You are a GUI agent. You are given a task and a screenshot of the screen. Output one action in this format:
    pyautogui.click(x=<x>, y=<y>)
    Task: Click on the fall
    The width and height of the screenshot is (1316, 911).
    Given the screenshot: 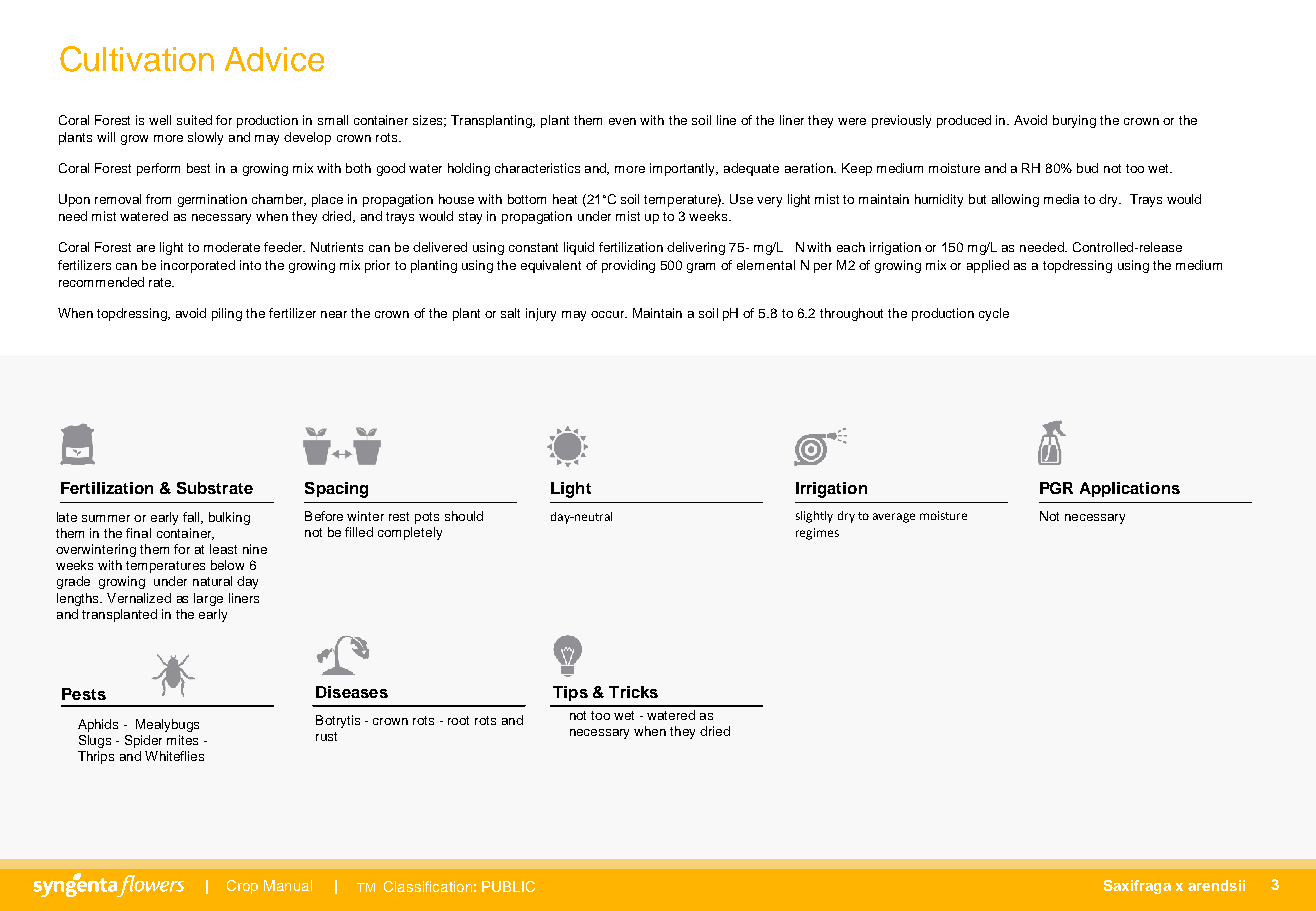 What is the action you would take?
    pyautogui.click(x=192, y=518)
